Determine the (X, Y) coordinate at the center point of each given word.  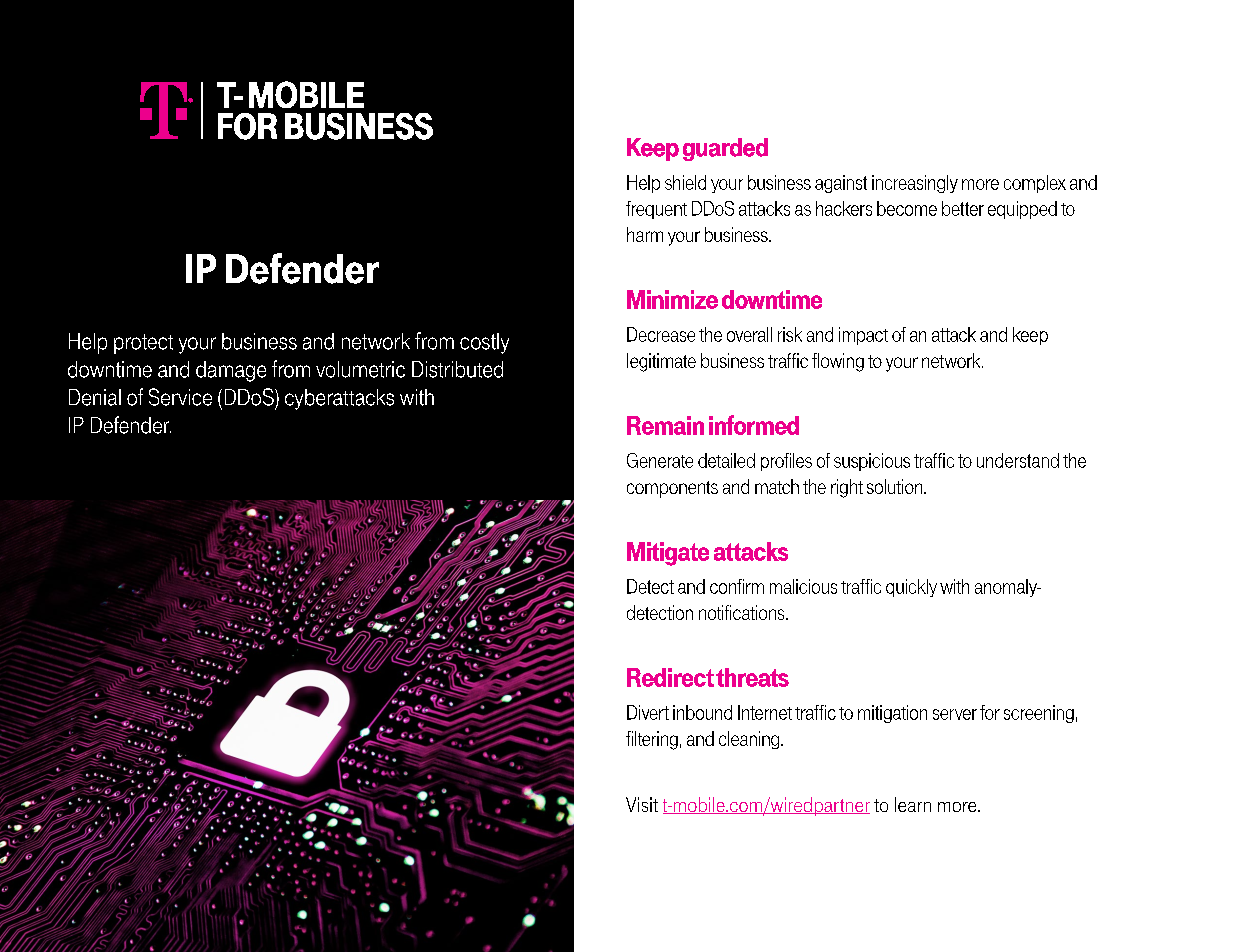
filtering (652, 740)
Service (180, 397)
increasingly (915, 184)
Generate (660, 460)
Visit (642, 804)
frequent (656, 210)
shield (685, 182)
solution (896, 486)
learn (913, 804)
